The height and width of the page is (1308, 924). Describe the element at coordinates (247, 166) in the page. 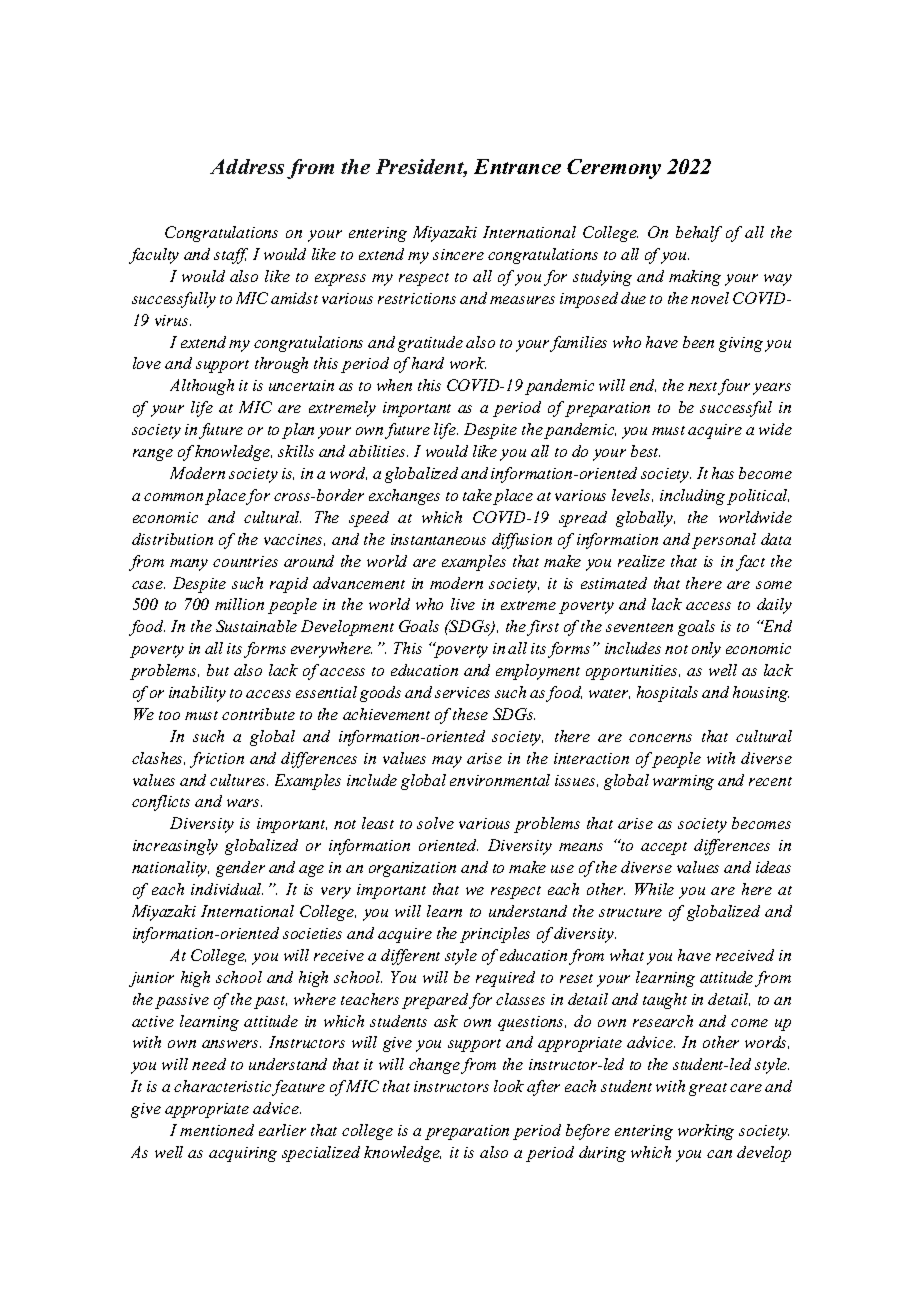

I see `Address` at that location.
